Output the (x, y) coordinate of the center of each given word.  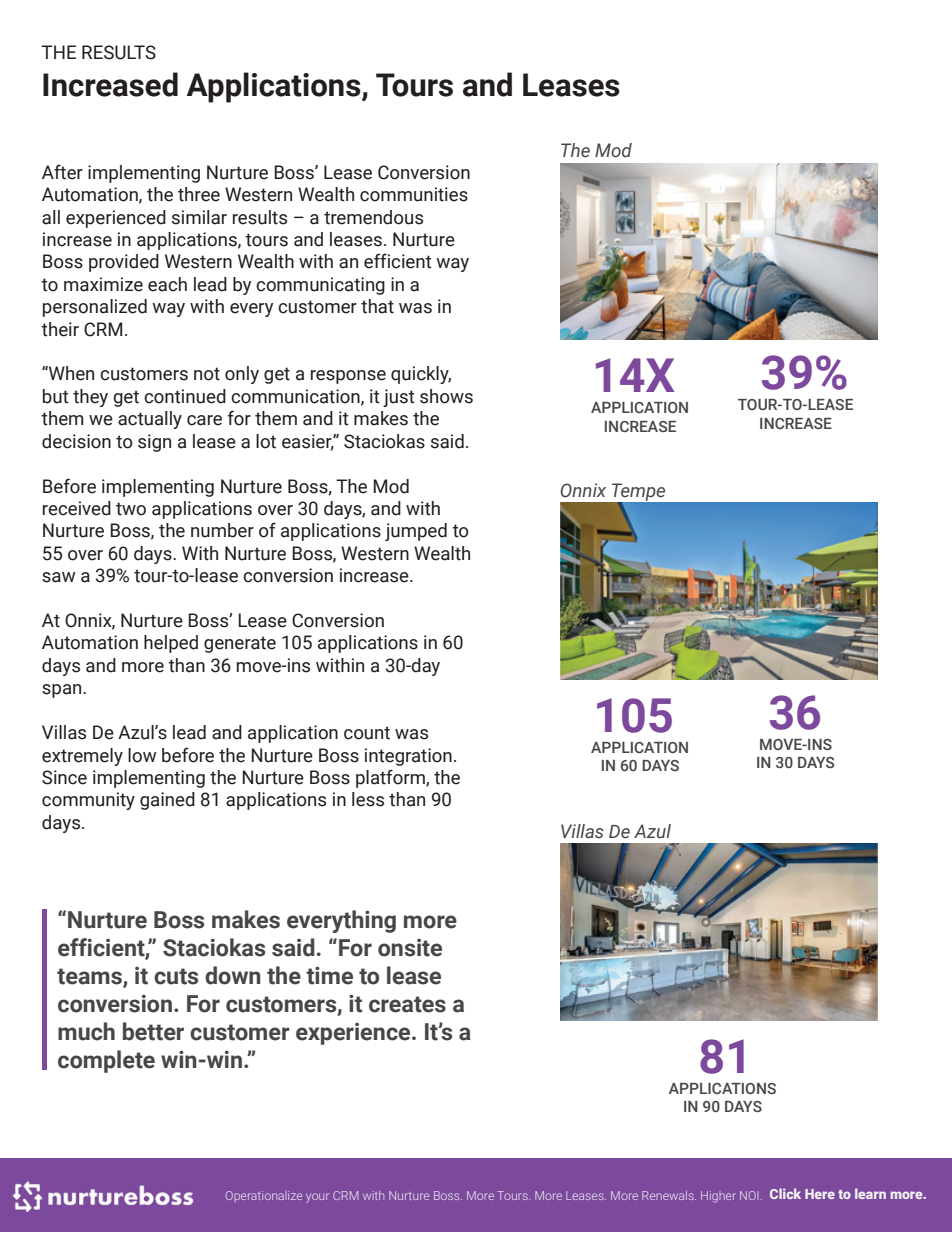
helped (171, 644)
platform (391, 778)
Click (785, 1193)
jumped (416, 532)
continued (185, 396)
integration (408, 757)
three (199, 194)
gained (167, 801)
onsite (410, 948)
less (368, 799)
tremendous (373, 217)
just (399, 398)
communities (414, 194)
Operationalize (264, 1196)
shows (446, 396)
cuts (176, 976)
